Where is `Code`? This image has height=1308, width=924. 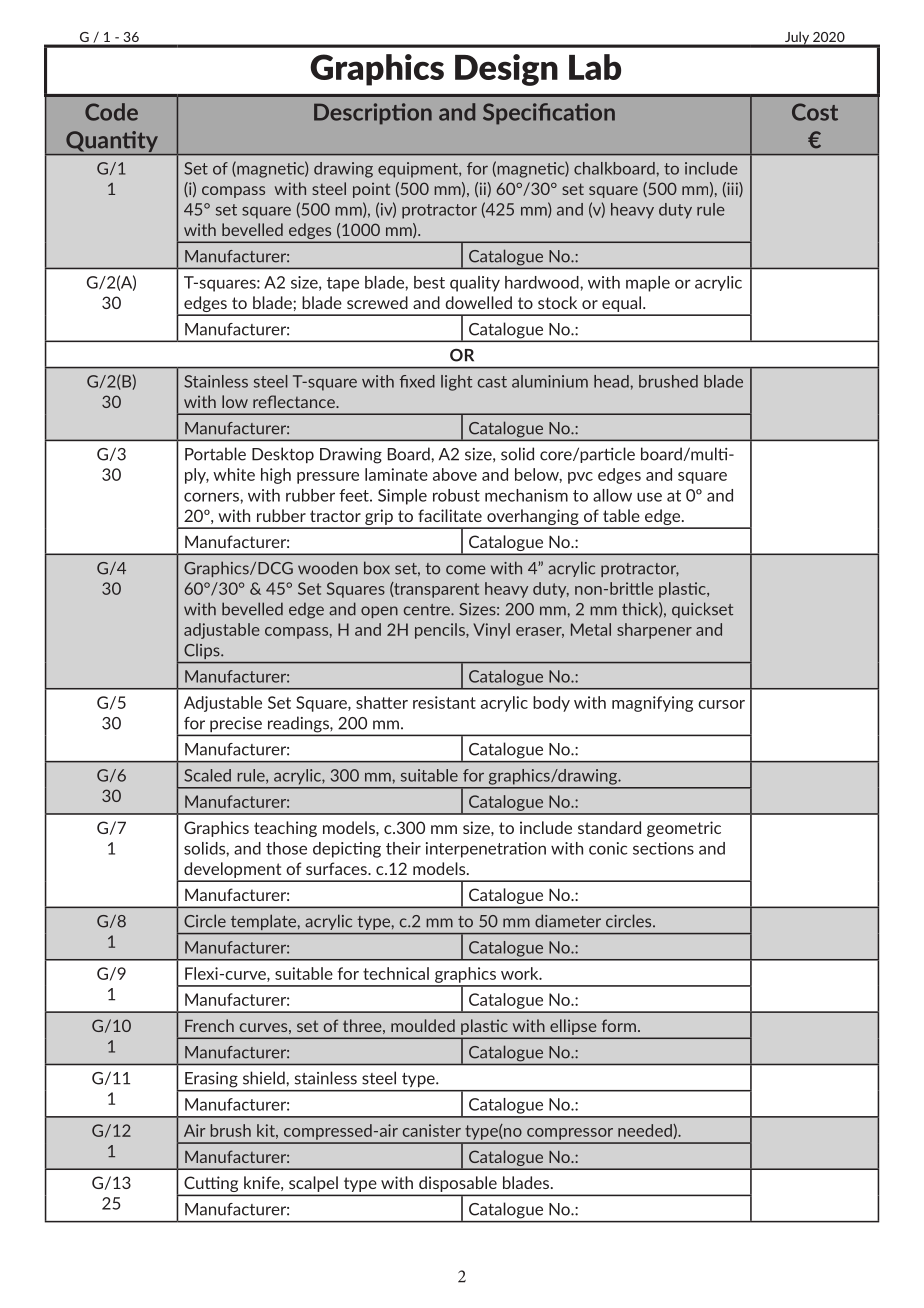
Code is located at coordinates (111, 112).
